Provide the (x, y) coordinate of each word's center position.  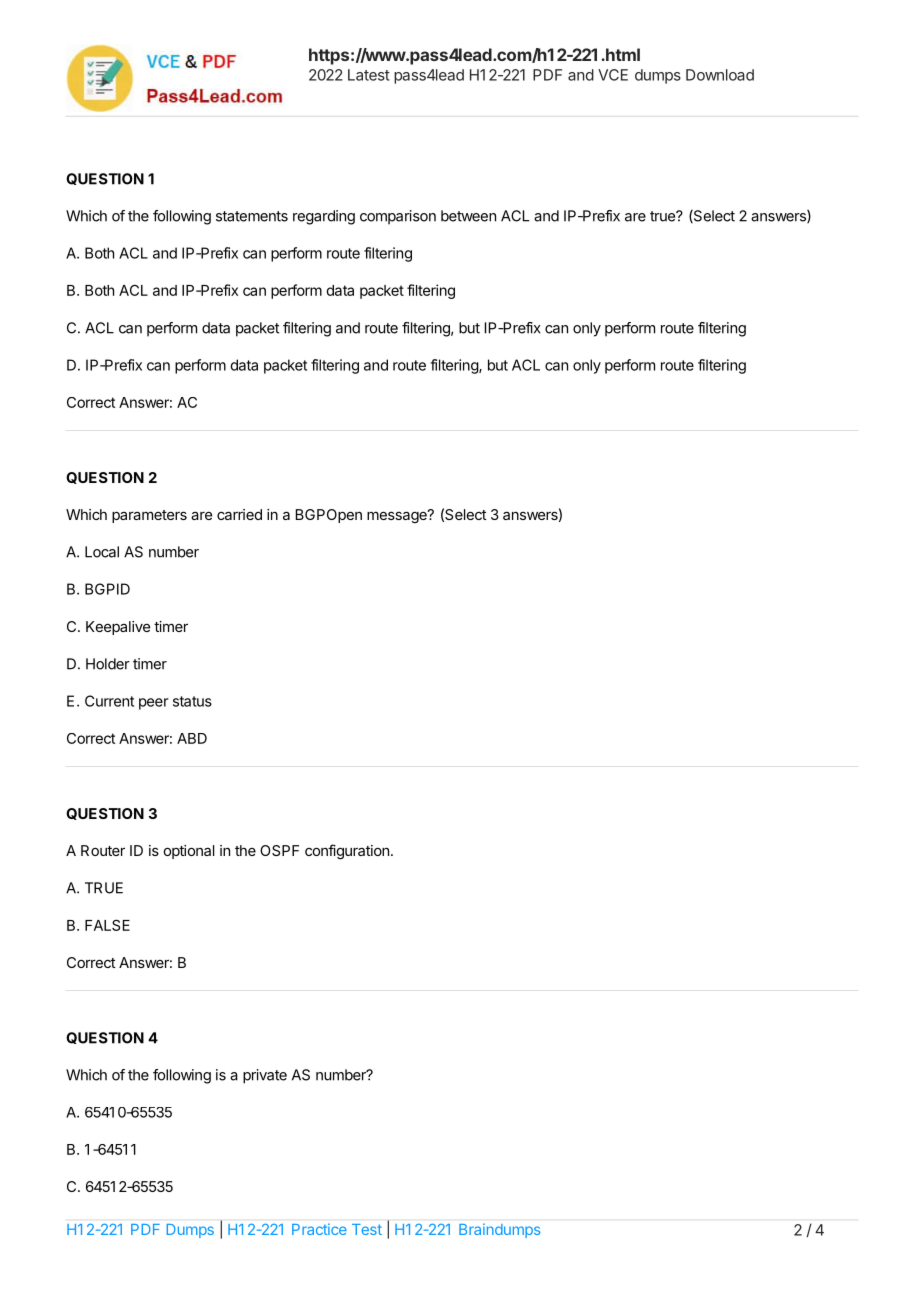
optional (189, 852)
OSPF (279, 850)
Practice (319, 1229)
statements (252, 216)
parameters (149, 516)
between (468, 216)
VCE (613, 75)
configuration (347, 851)
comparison (398, 217)
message (398, 516)
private (265, 1076)
